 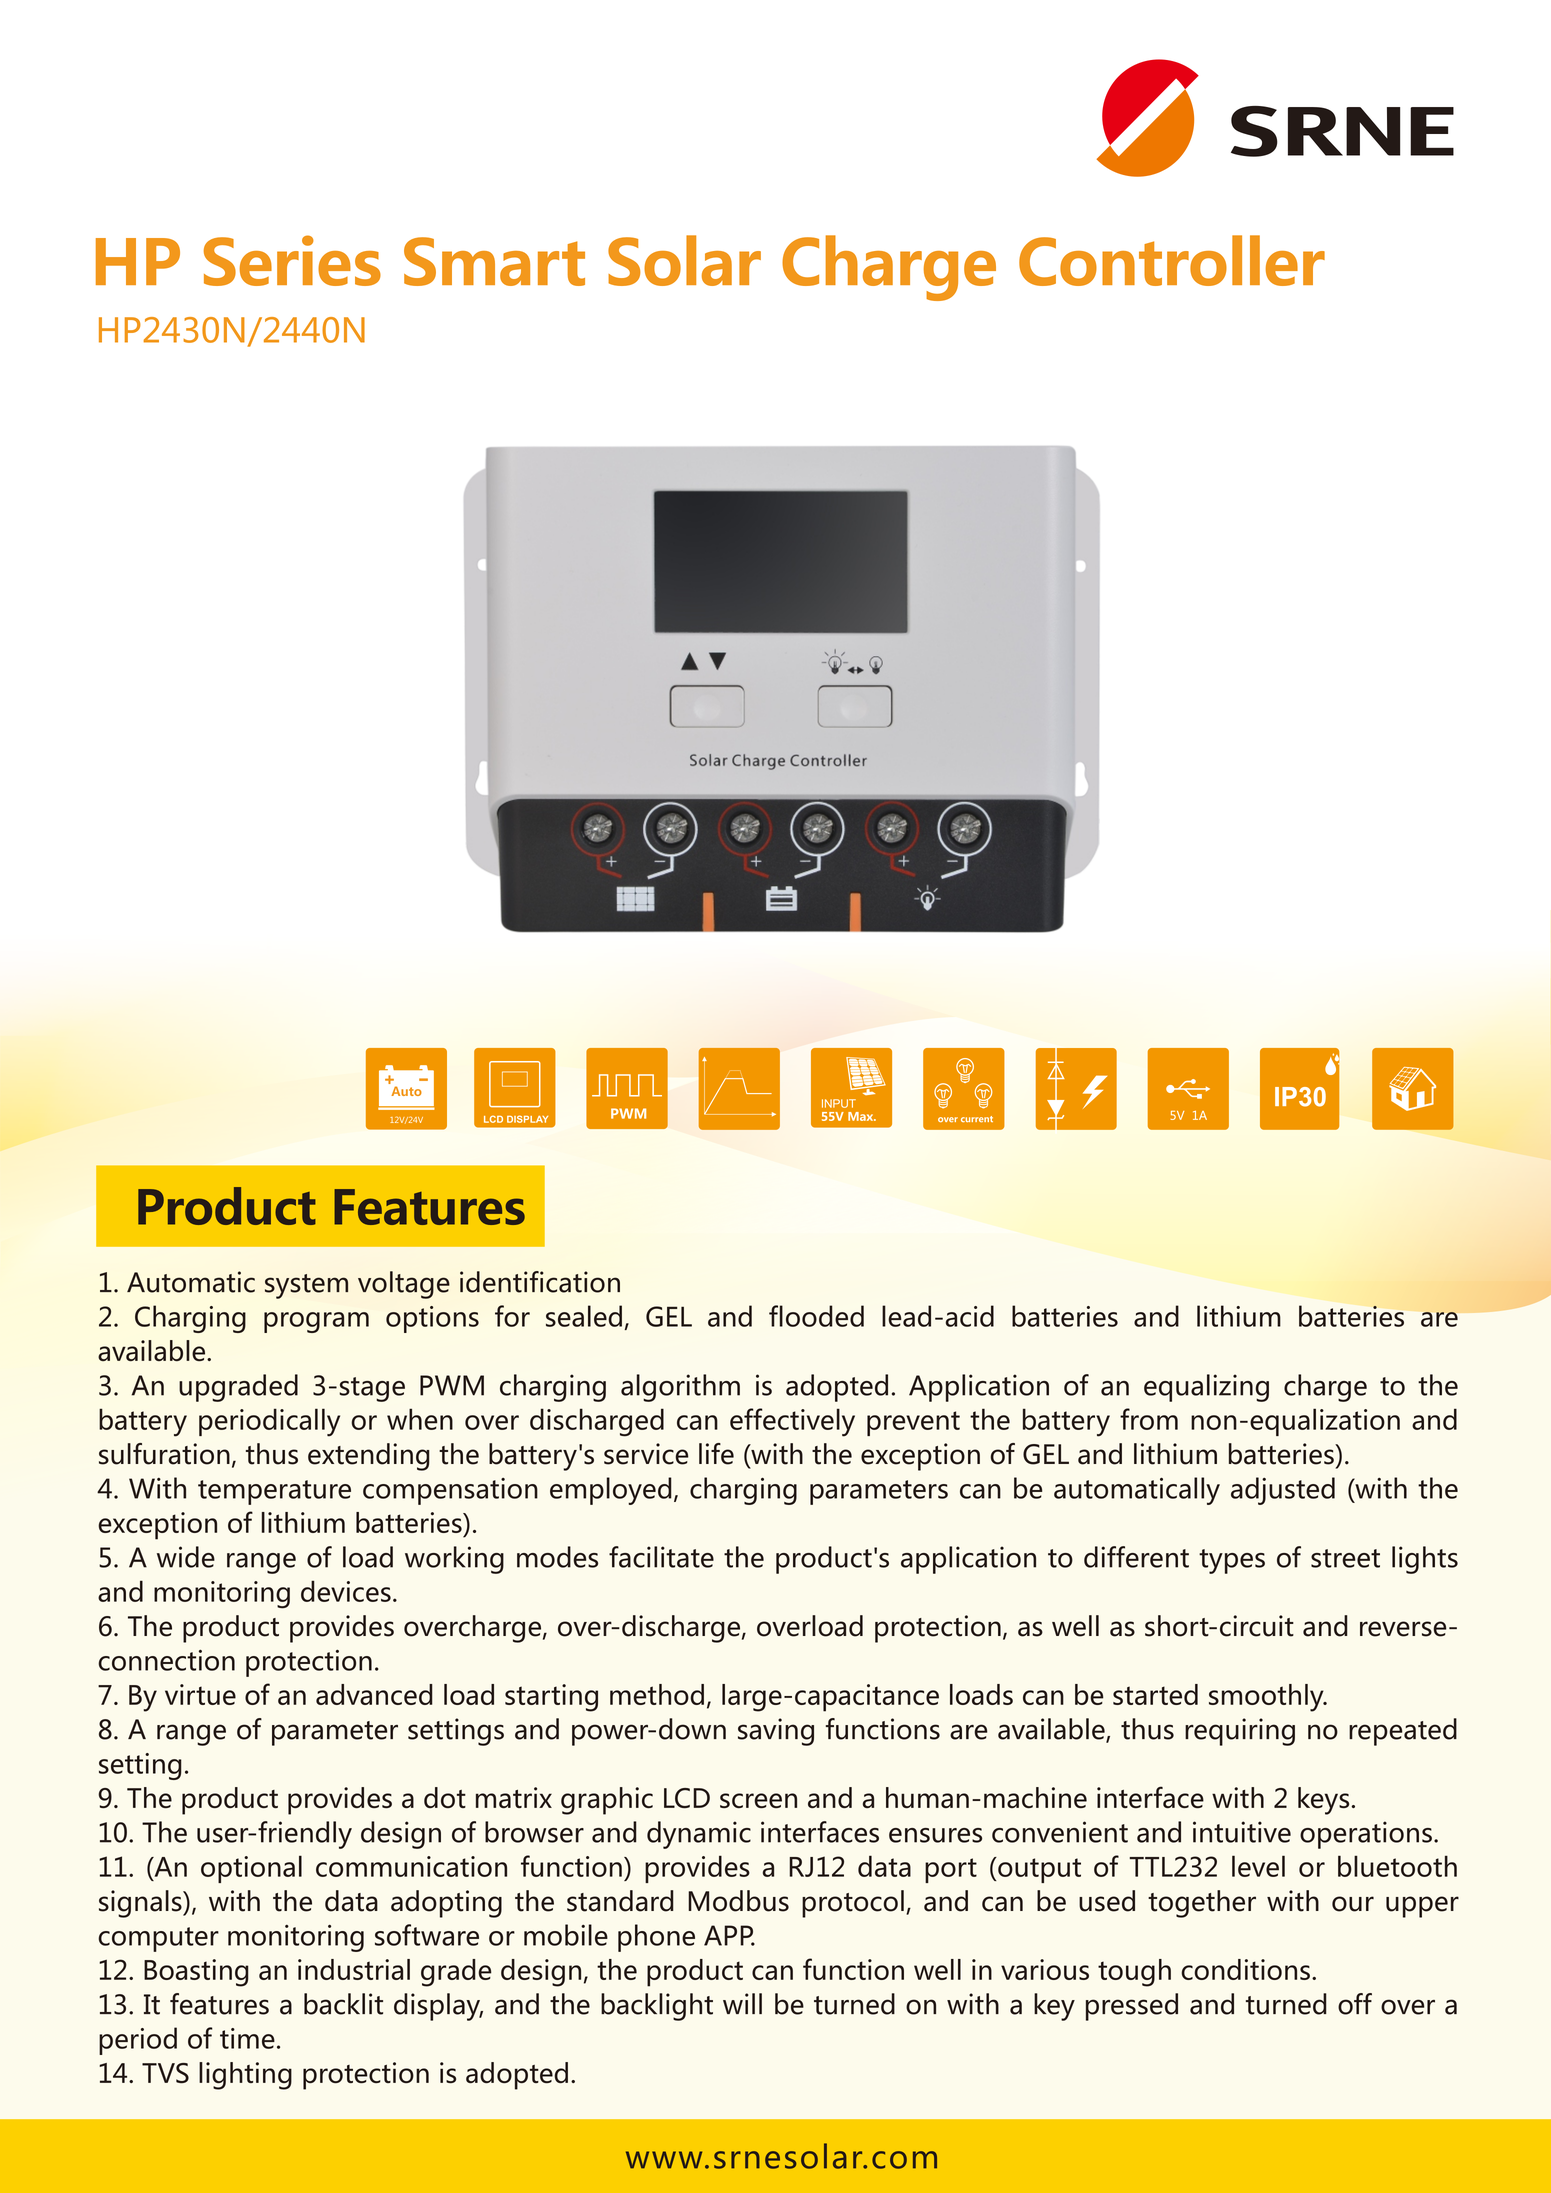 I want to click on equalizing, so click(x=1206, y=1388).
